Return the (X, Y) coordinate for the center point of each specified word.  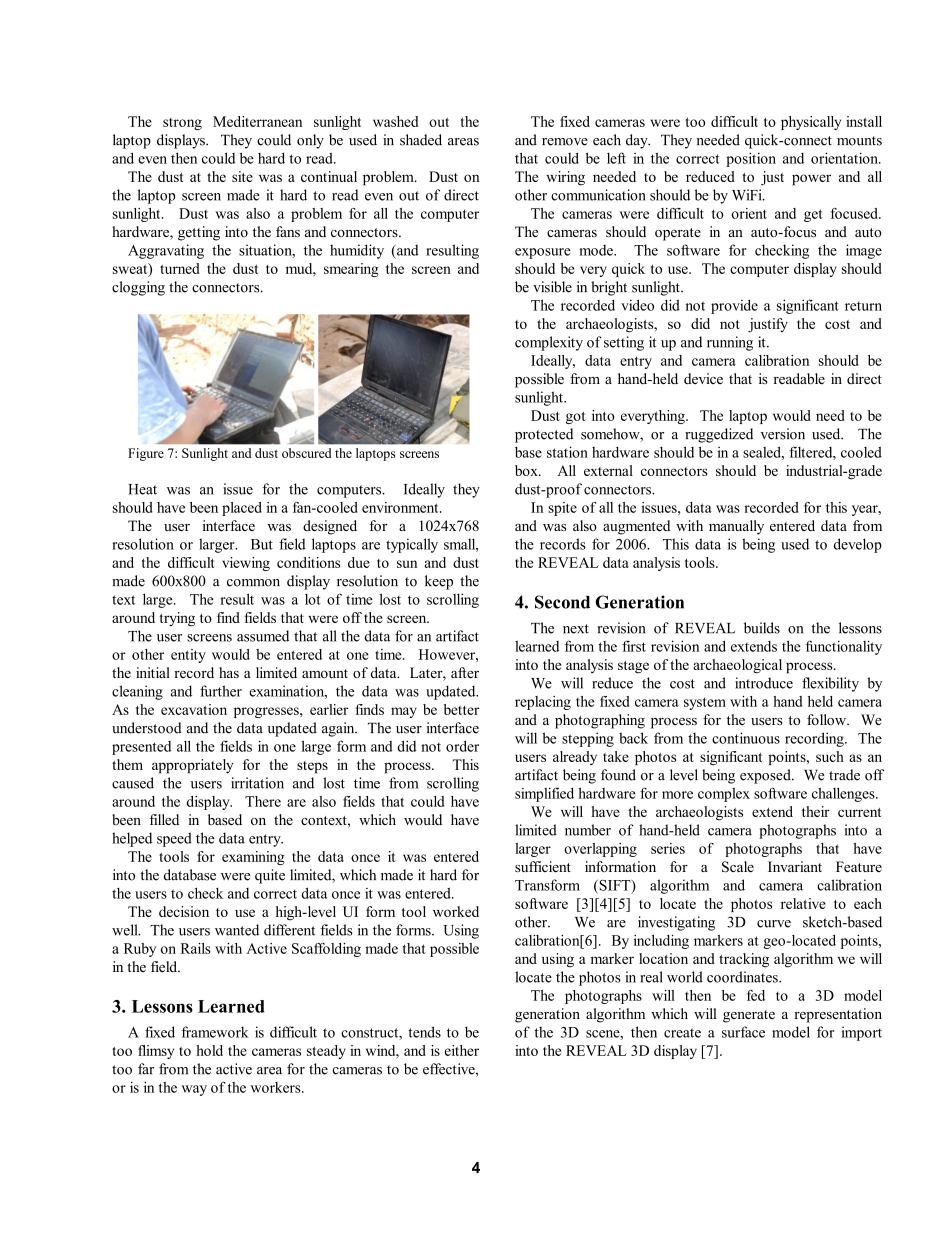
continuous (746, 738)
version (783, 434)
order (462, 746)
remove (565, 142)
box (527, 470)
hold (209, 1050)
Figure (146, 454)
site (242, 176)
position (751, 159)
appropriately (192, 766)
